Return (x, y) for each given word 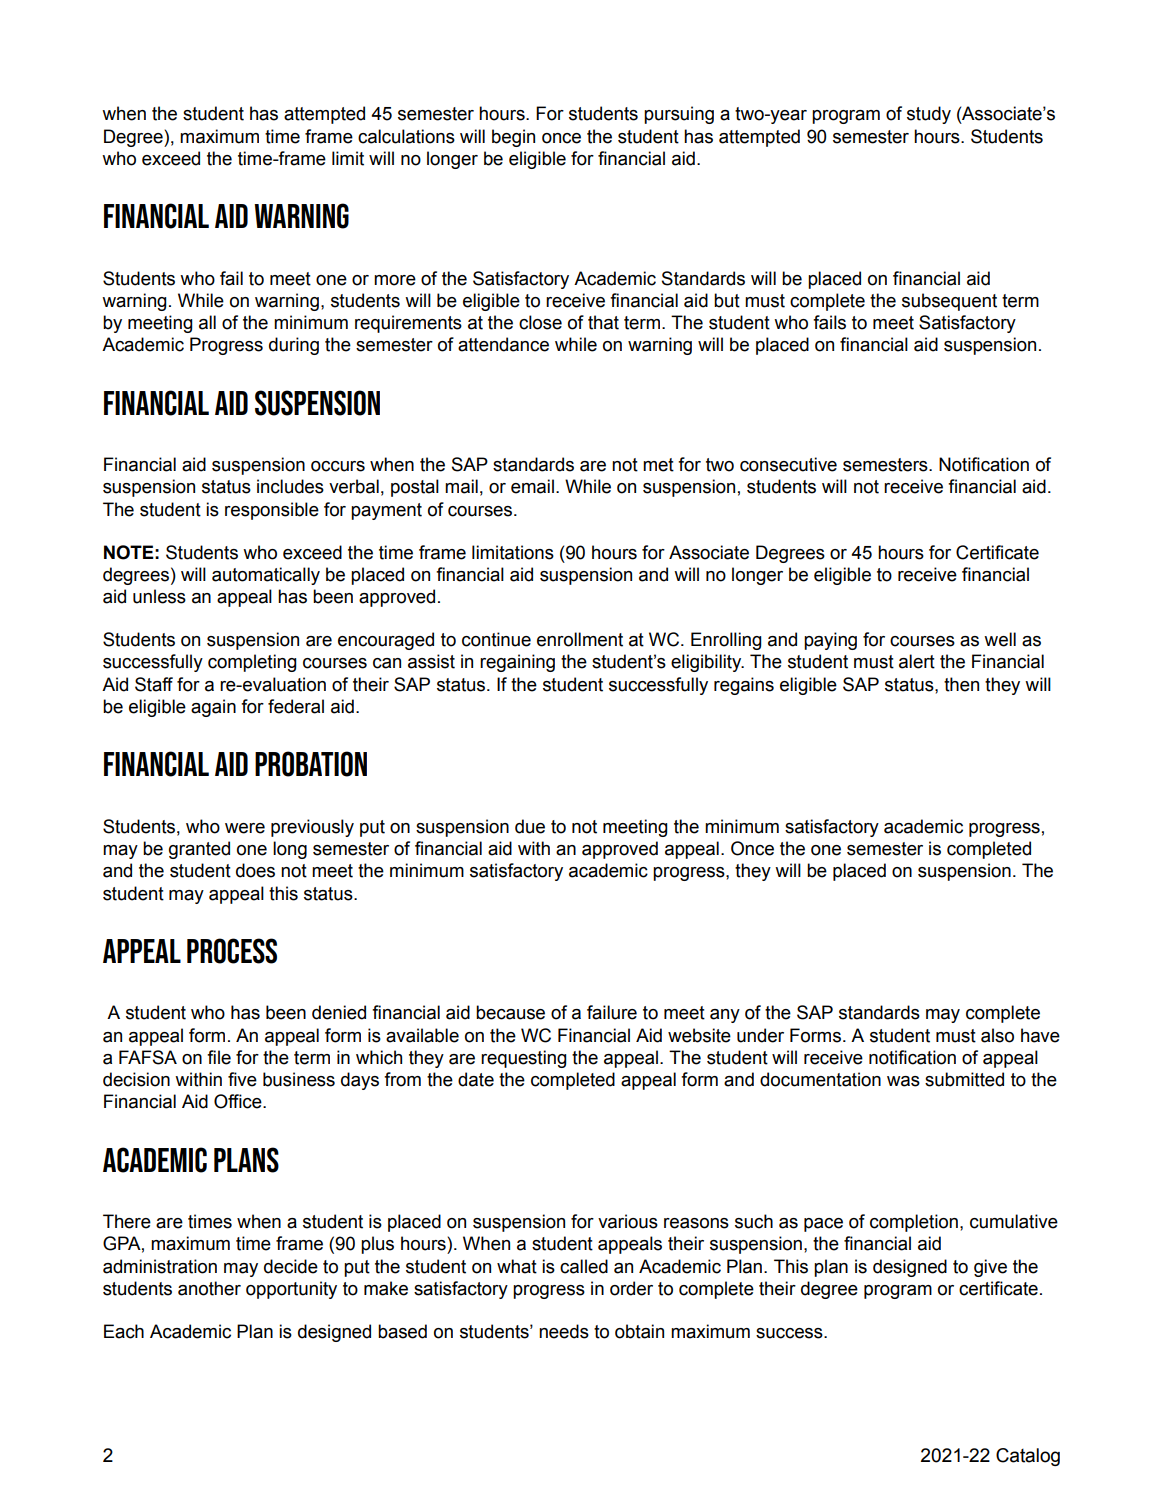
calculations (406, 136)
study (929, 115)
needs (564, 1331)
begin (513, 138)
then (961, 684)
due (530, 826)
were (245, 828)
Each (124, 1331)
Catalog (1028, 1457)
